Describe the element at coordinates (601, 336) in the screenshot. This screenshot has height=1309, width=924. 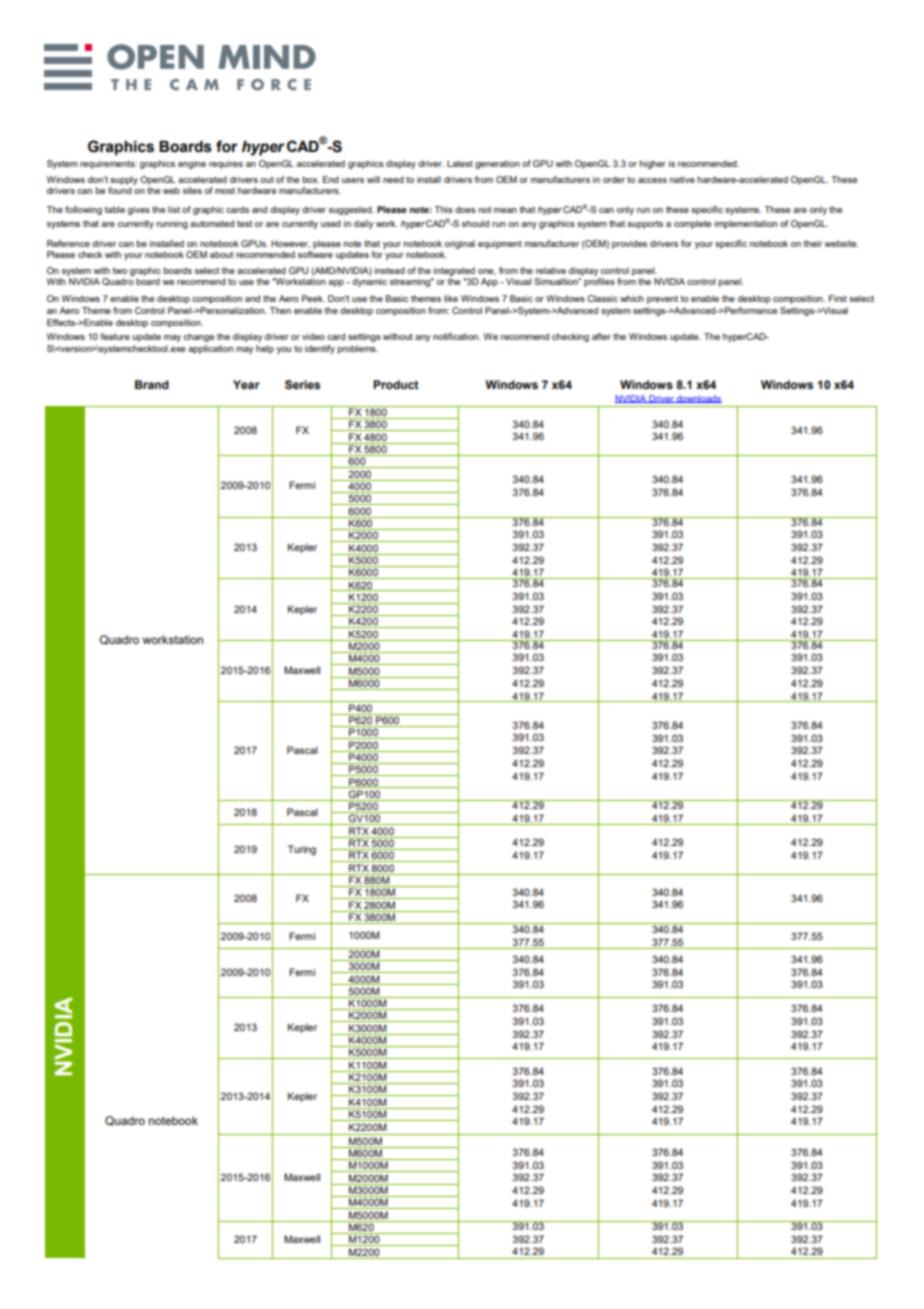
I see `after` at that location.
